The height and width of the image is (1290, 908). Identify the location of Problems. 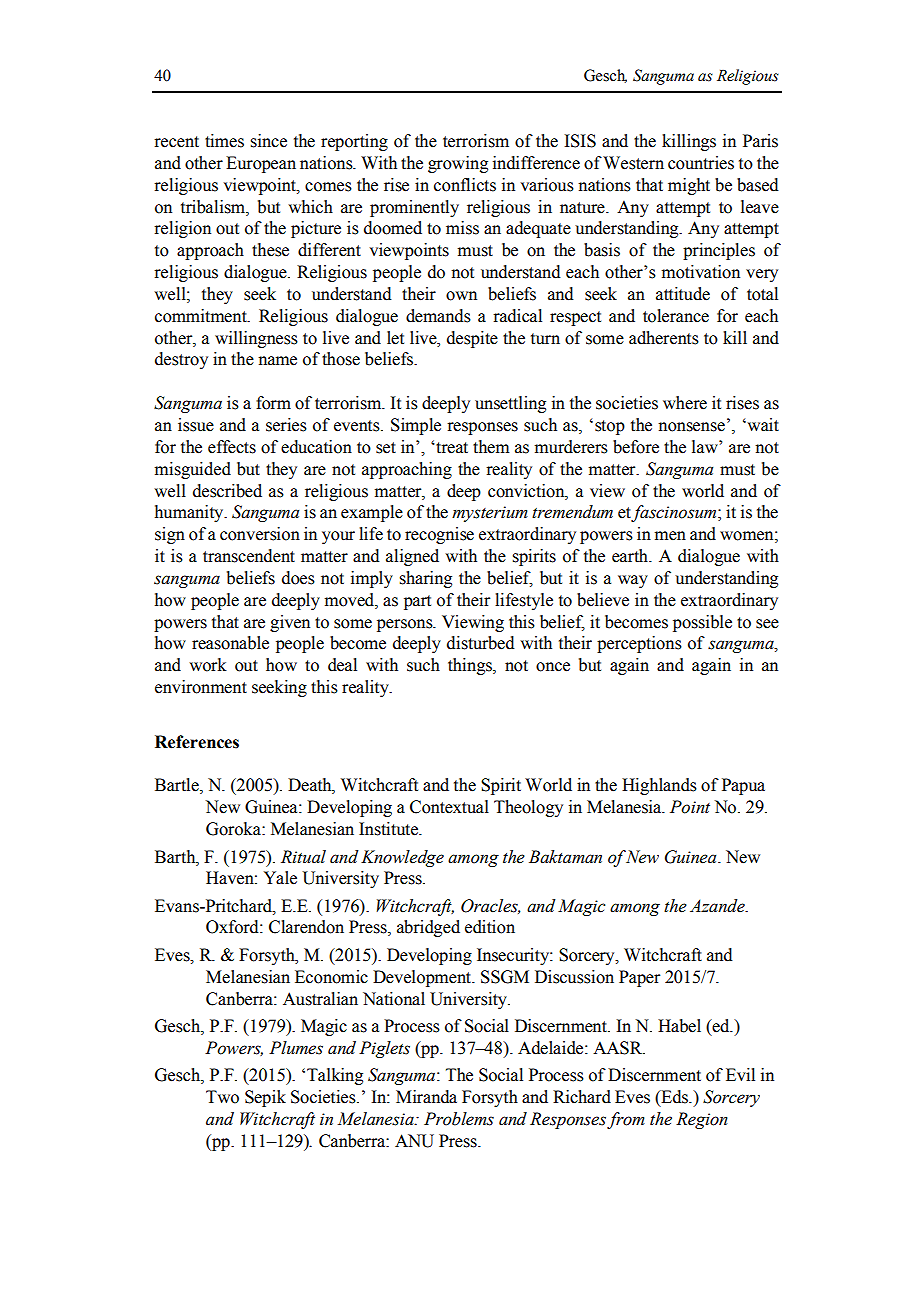
(459, 1119).
